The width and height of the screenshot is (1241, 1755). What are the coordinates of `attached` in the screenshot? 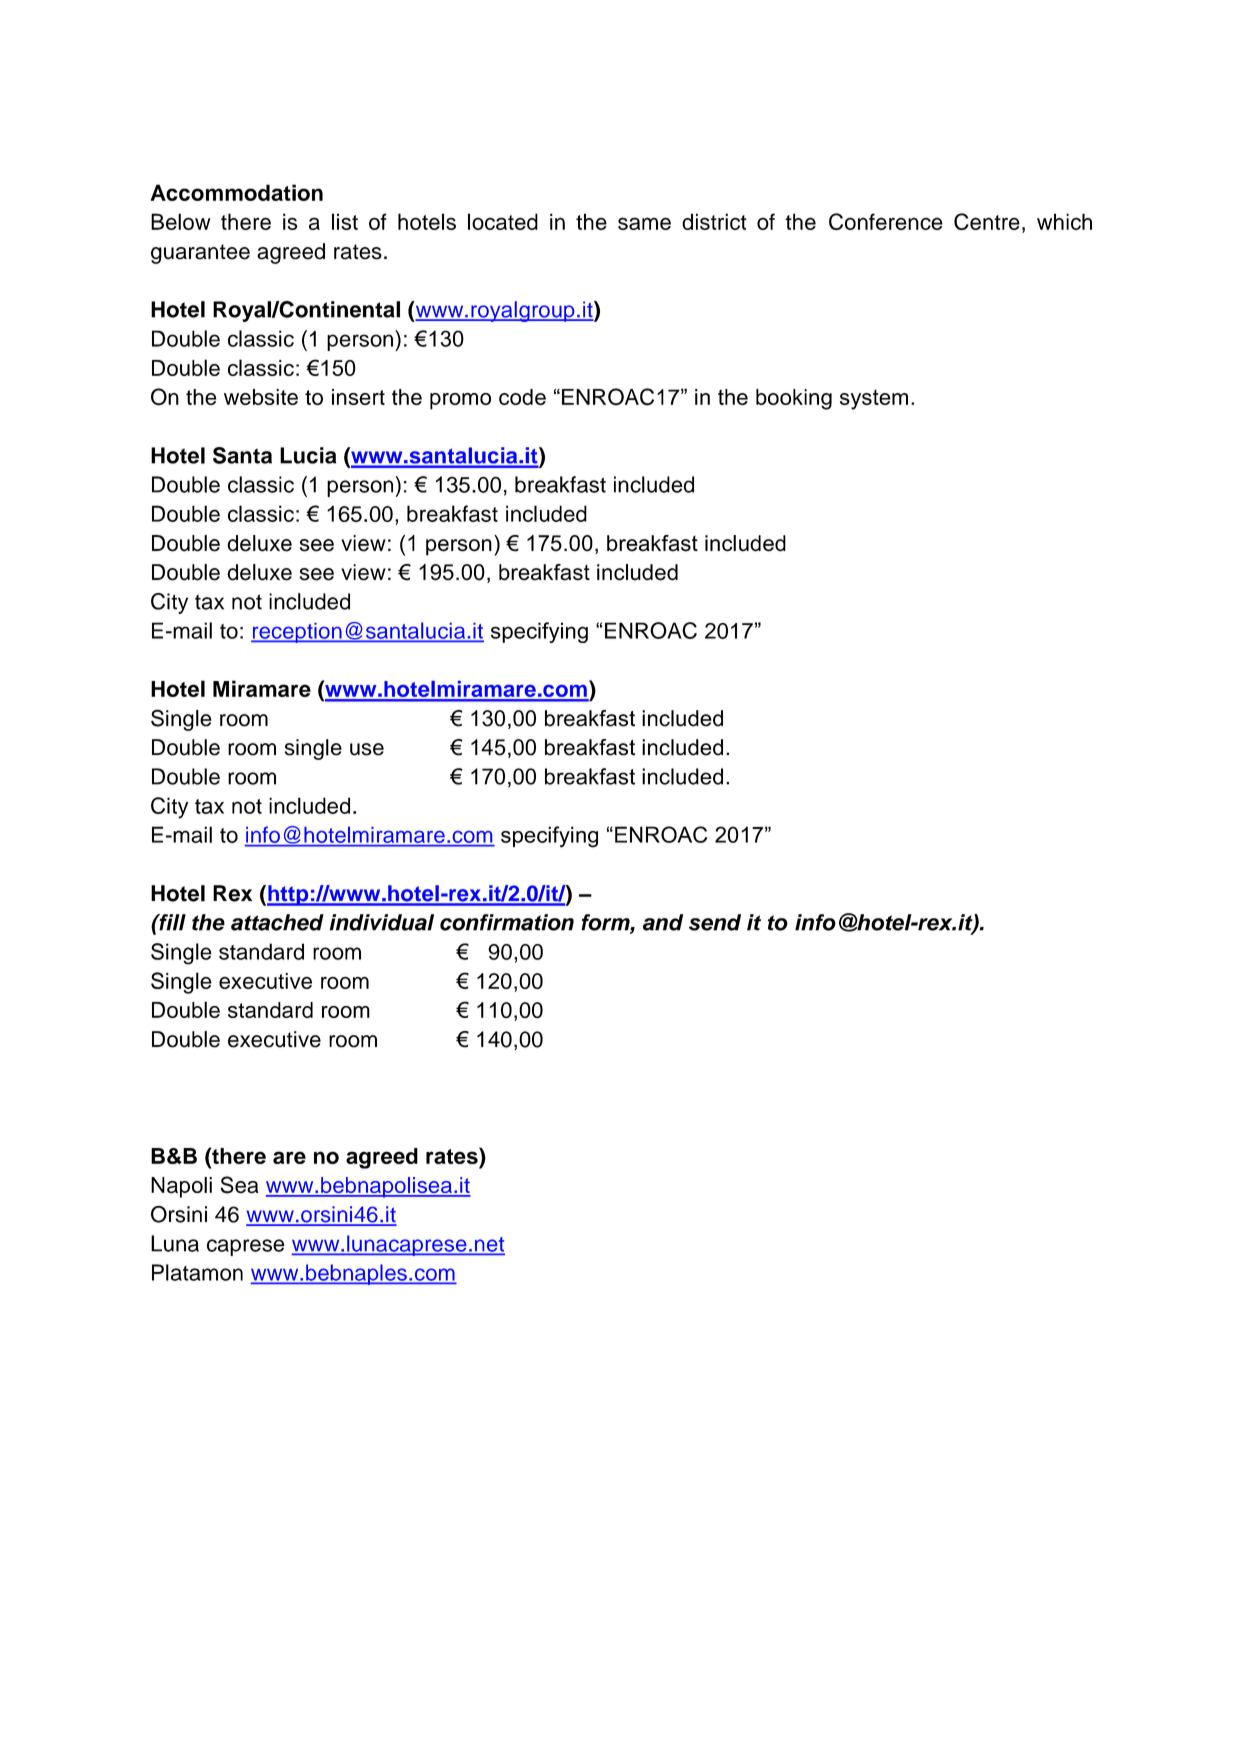 It's located at (277, 922).
